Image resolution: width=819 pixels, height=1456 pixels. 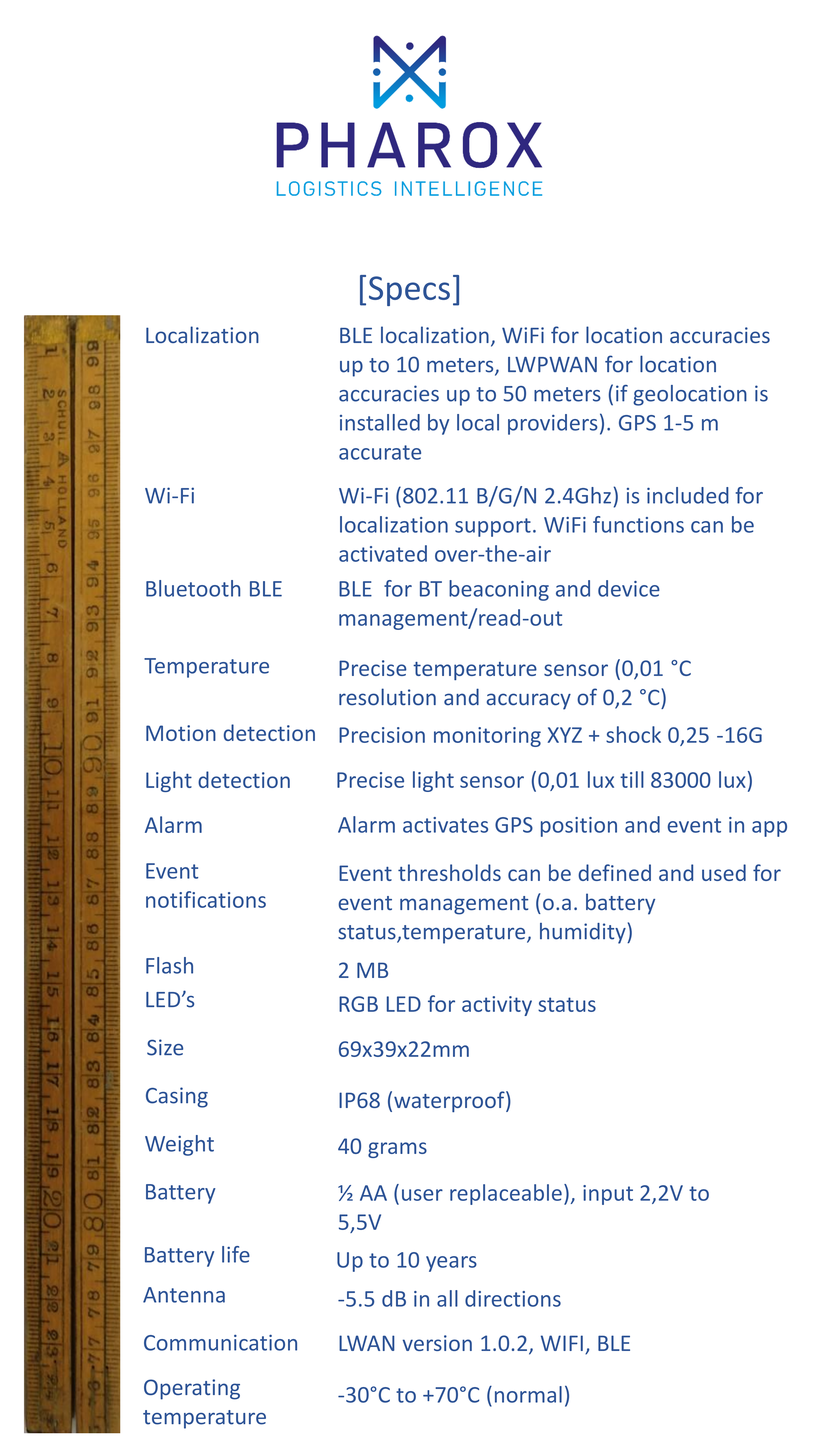 What do you see at coordinates (380, 422) in the page?
I see `installed` at bounding box center [380, 422].
